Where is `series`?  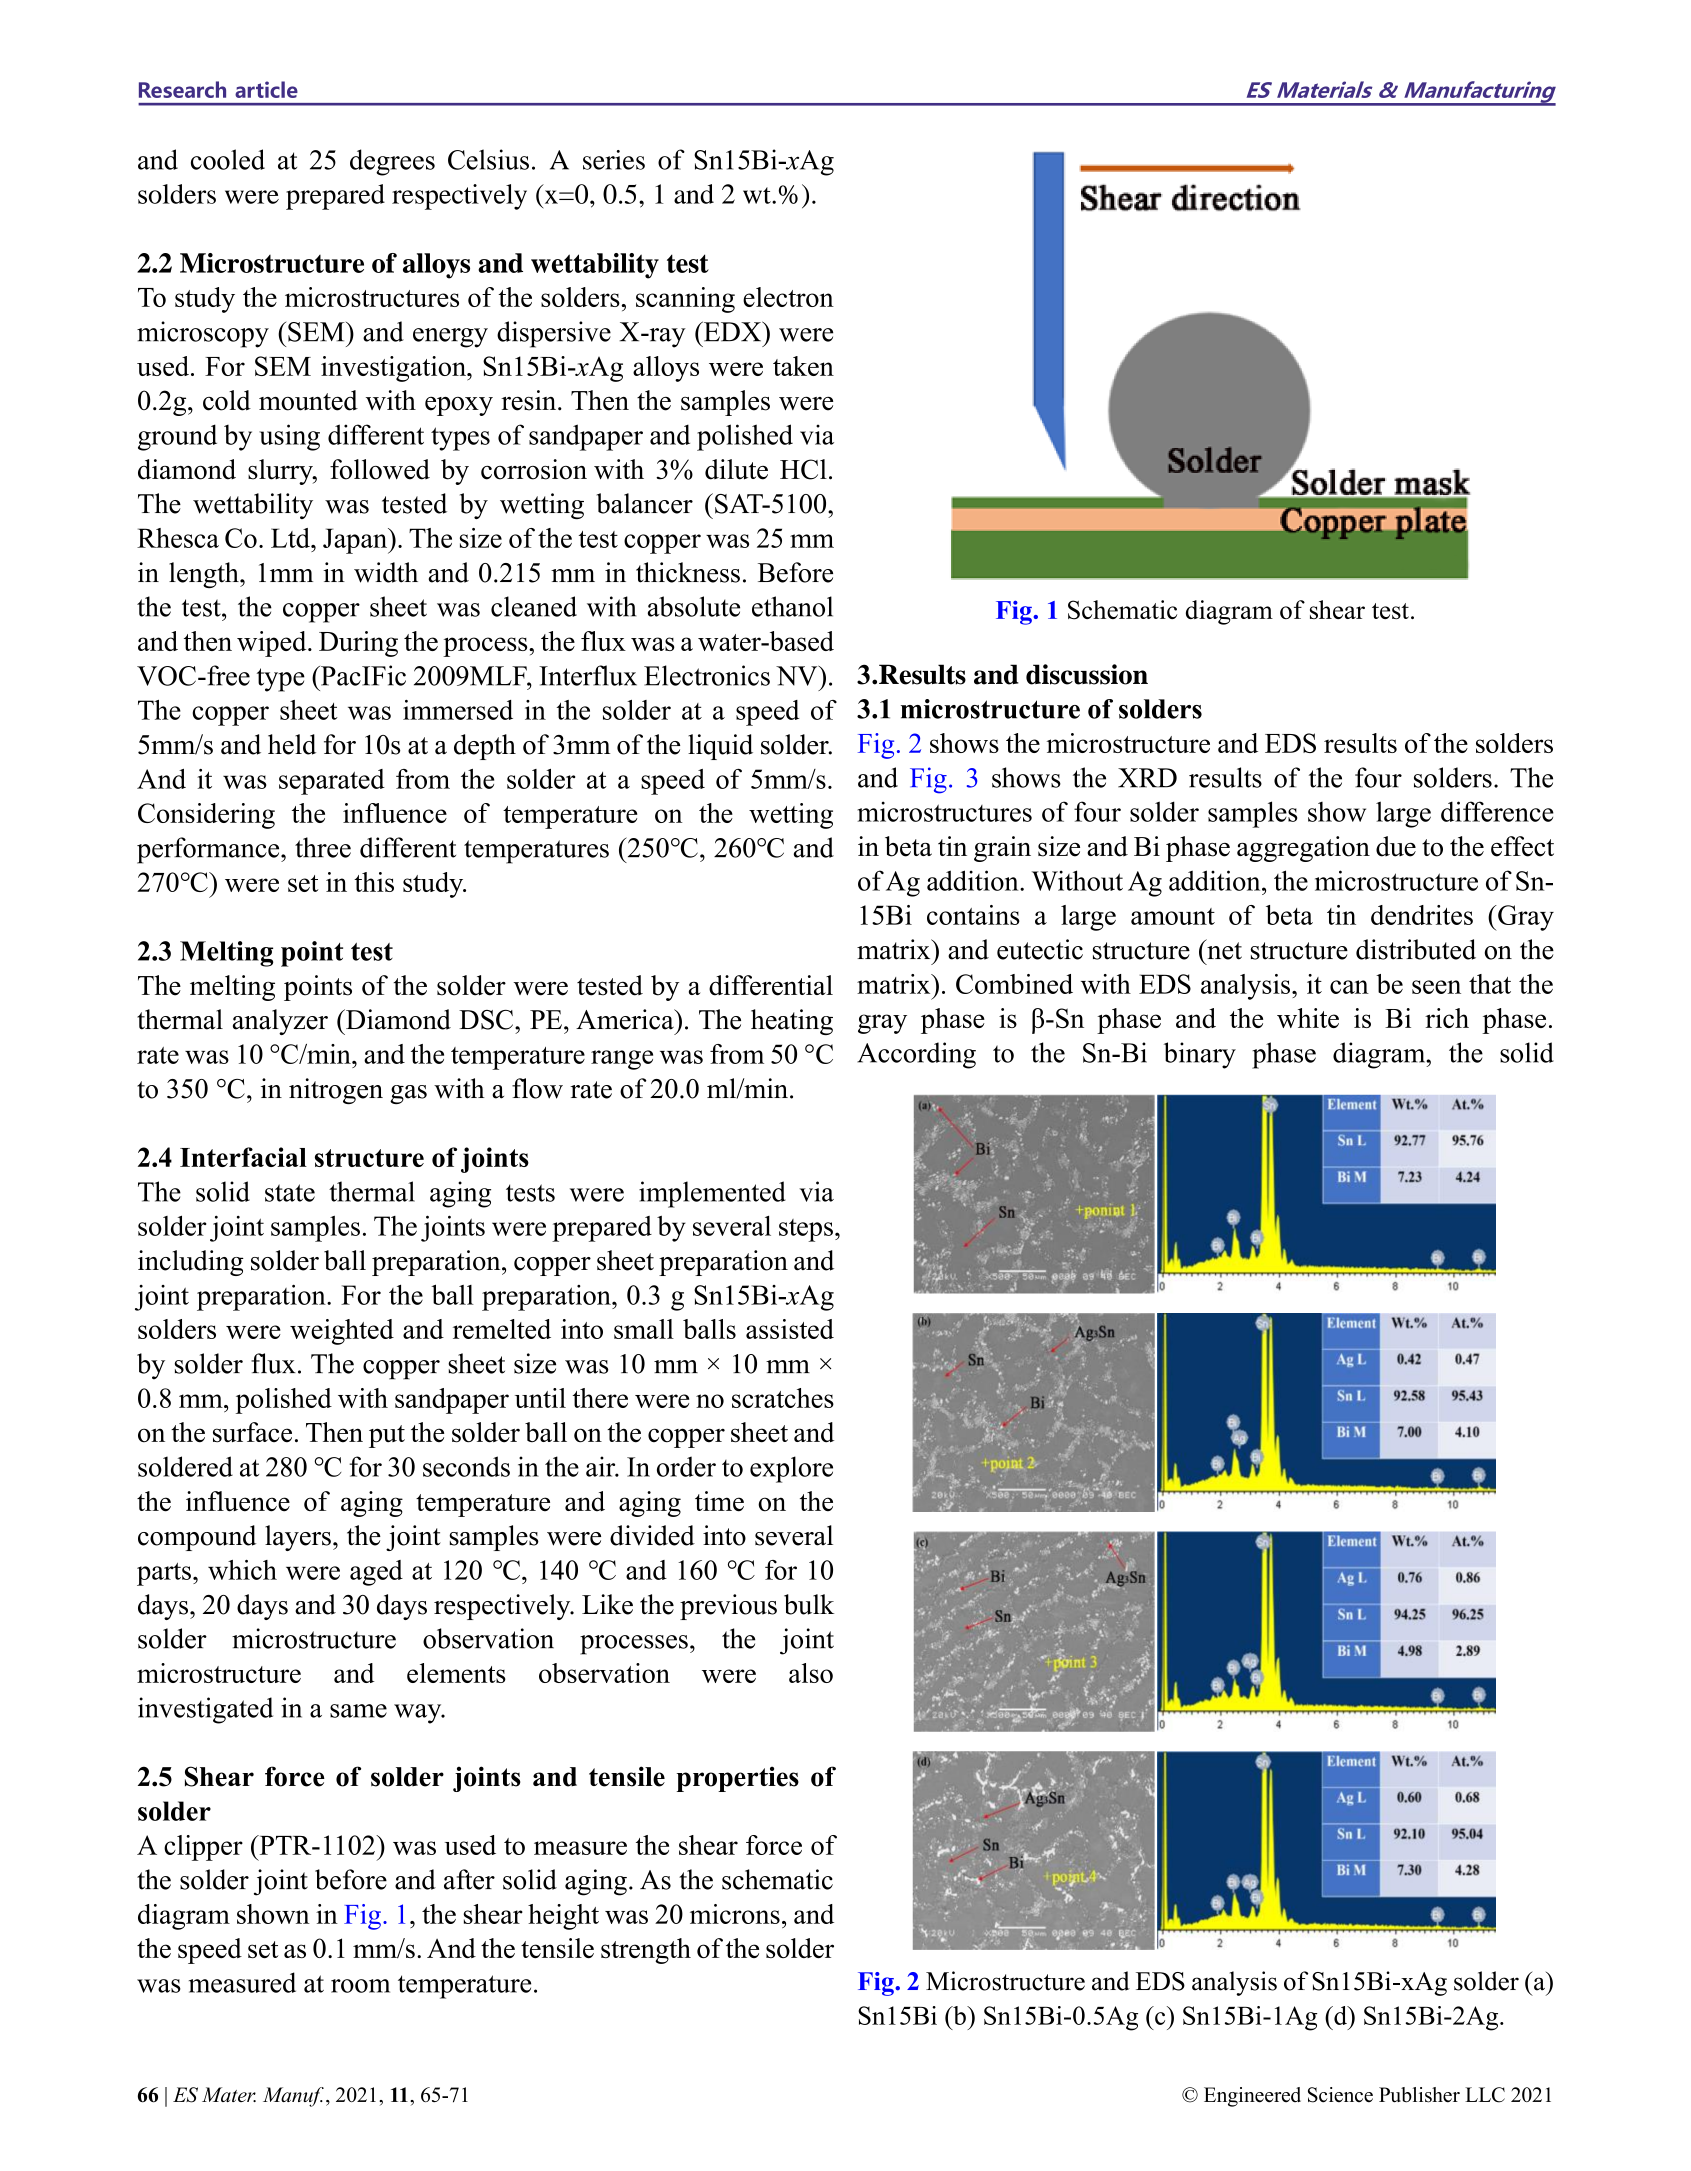 series is located at coordinates (614, 160).
